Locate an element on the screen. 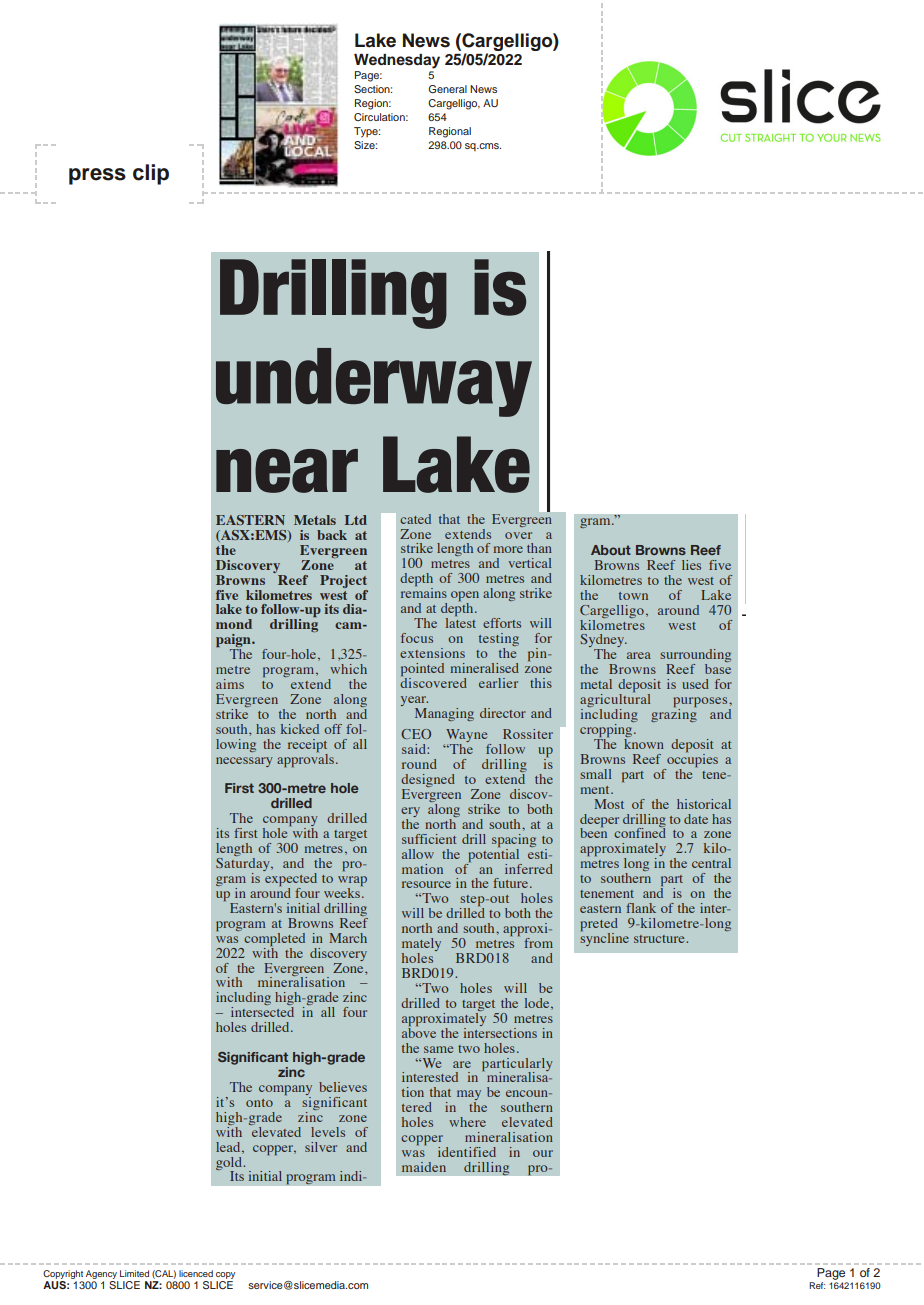  underway is located at coordinates (374, 382).
